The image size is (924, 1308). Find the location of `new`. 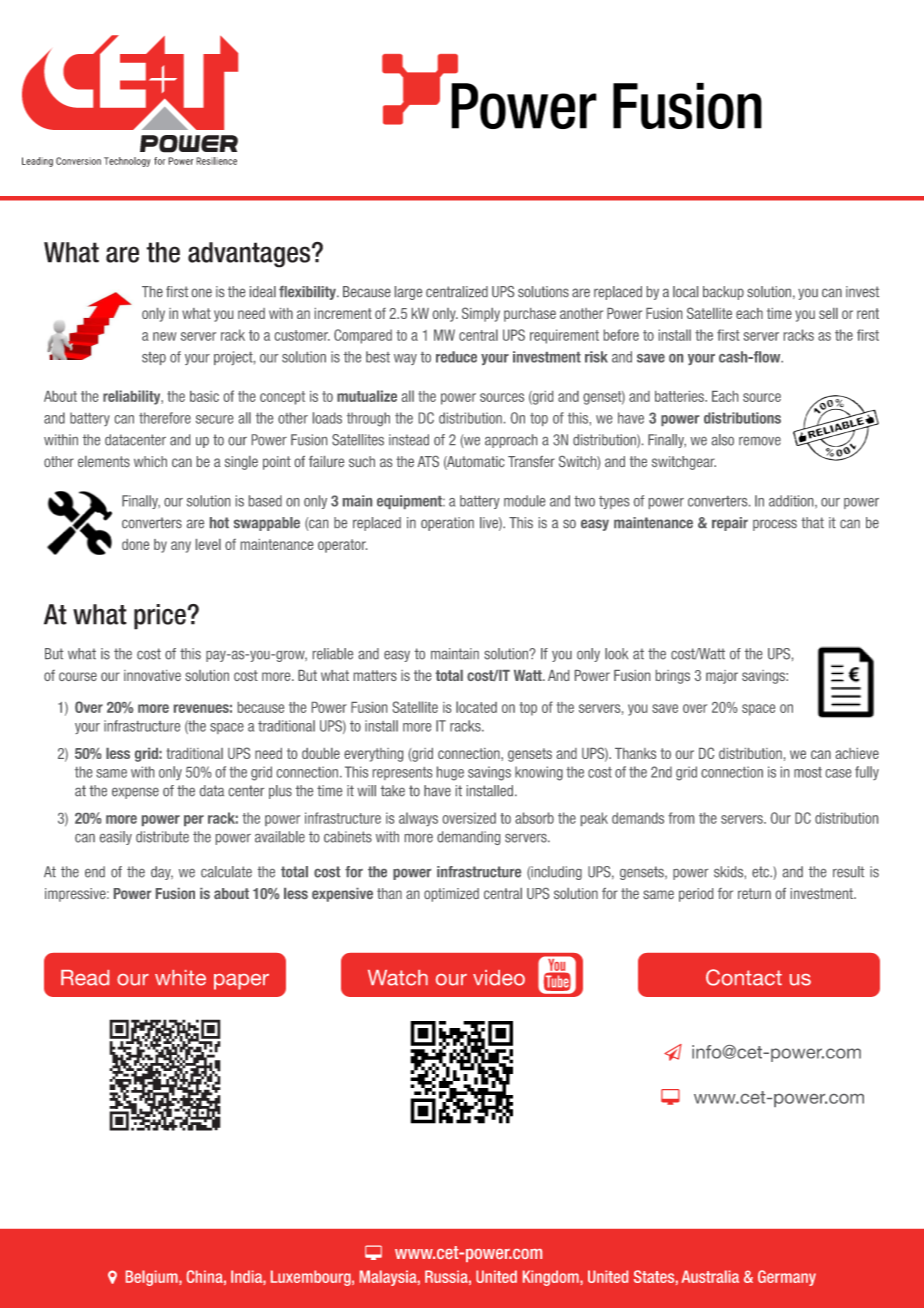

new is located at coordinates (164, 336).
